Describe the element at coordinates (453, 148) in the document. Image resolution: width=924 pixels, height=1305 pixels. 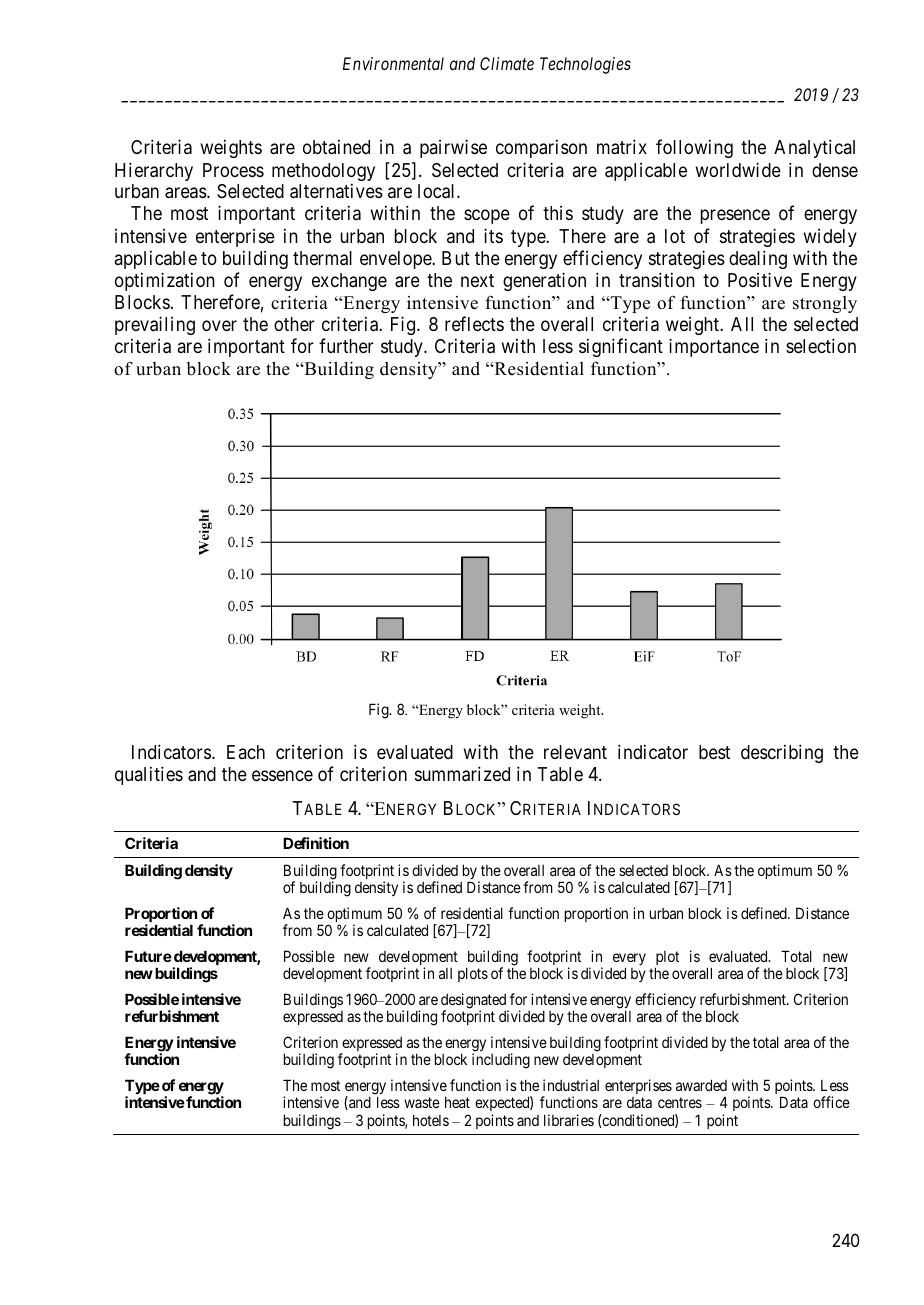
I see `pairwise` at that location.
